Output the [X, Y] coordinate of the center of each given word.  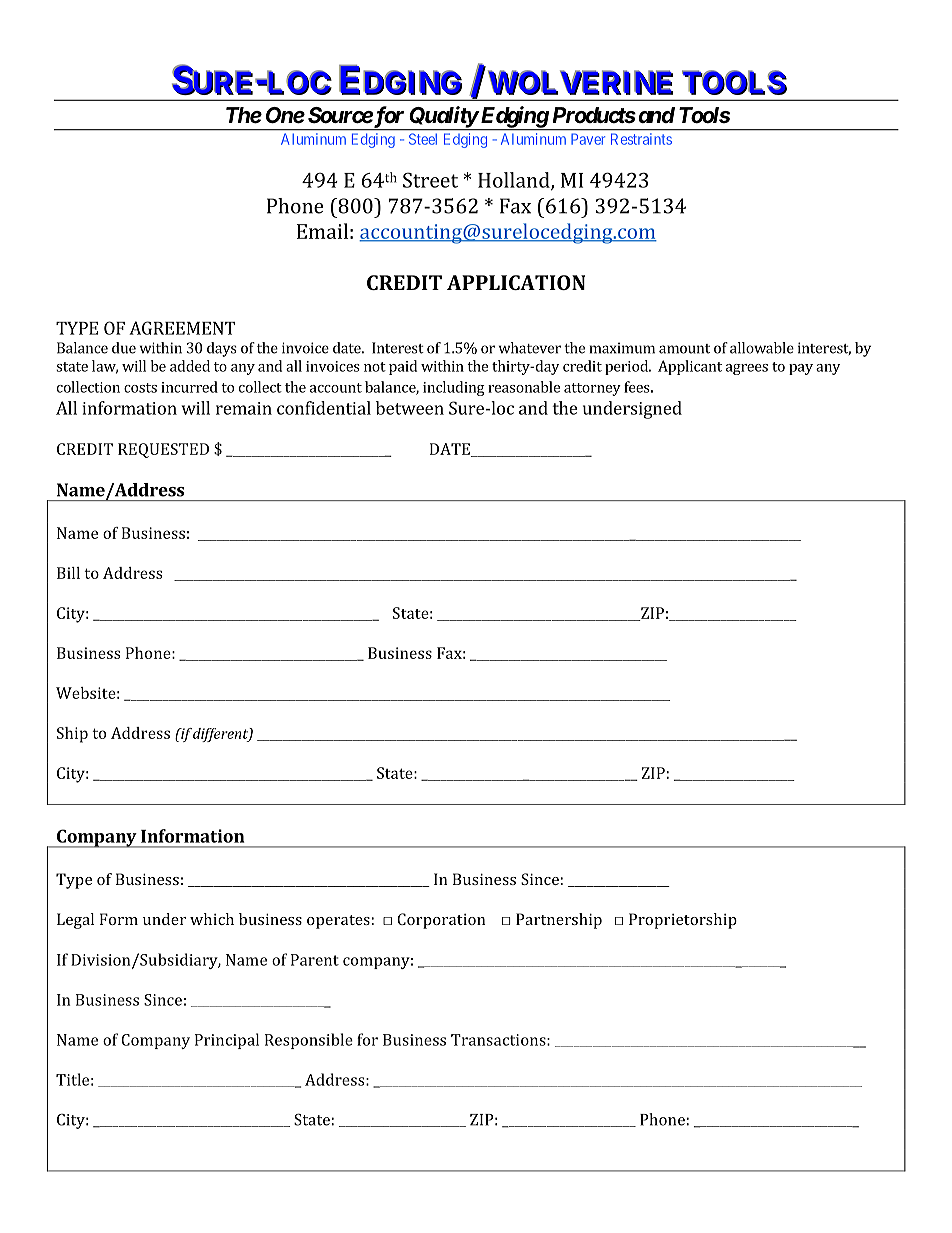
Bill [68, 573]
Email [322, 231]
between [410, 408]
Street [430, 180]
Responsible [309, 1041]
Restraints [641, 139]
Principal [227, 1041]
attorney [592, 389]
